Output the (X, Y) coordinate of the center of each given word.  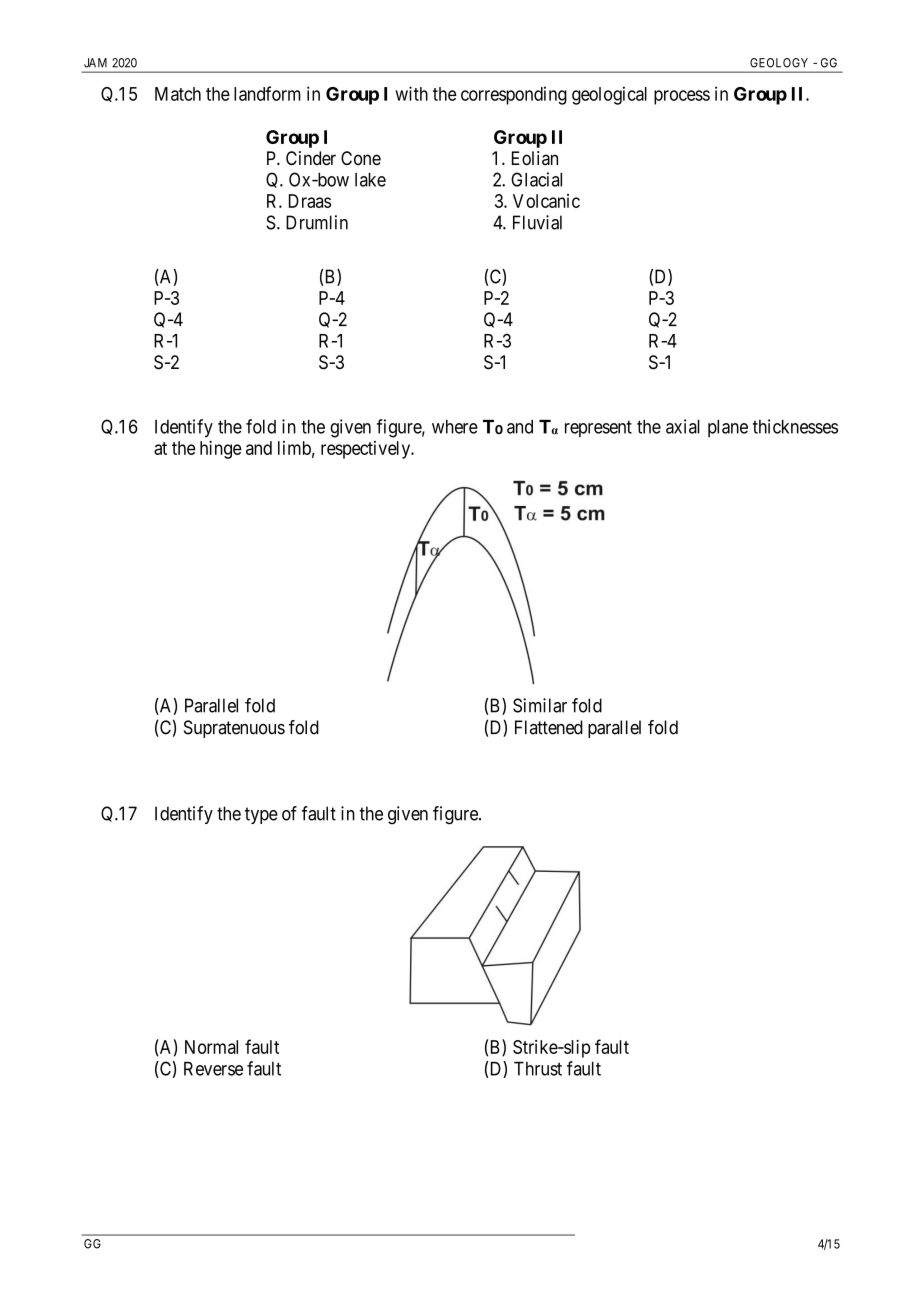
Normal (211, 1047)
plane (728, 428)
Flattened (549, 727)
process (682, 97)
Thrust (538, 1069)
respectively (367, 450)
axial (683, 426)
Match (178, 94)
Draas (310, 201)
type (261, 815)
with (411, 93)
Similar (540, 705)
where (455, 427)
